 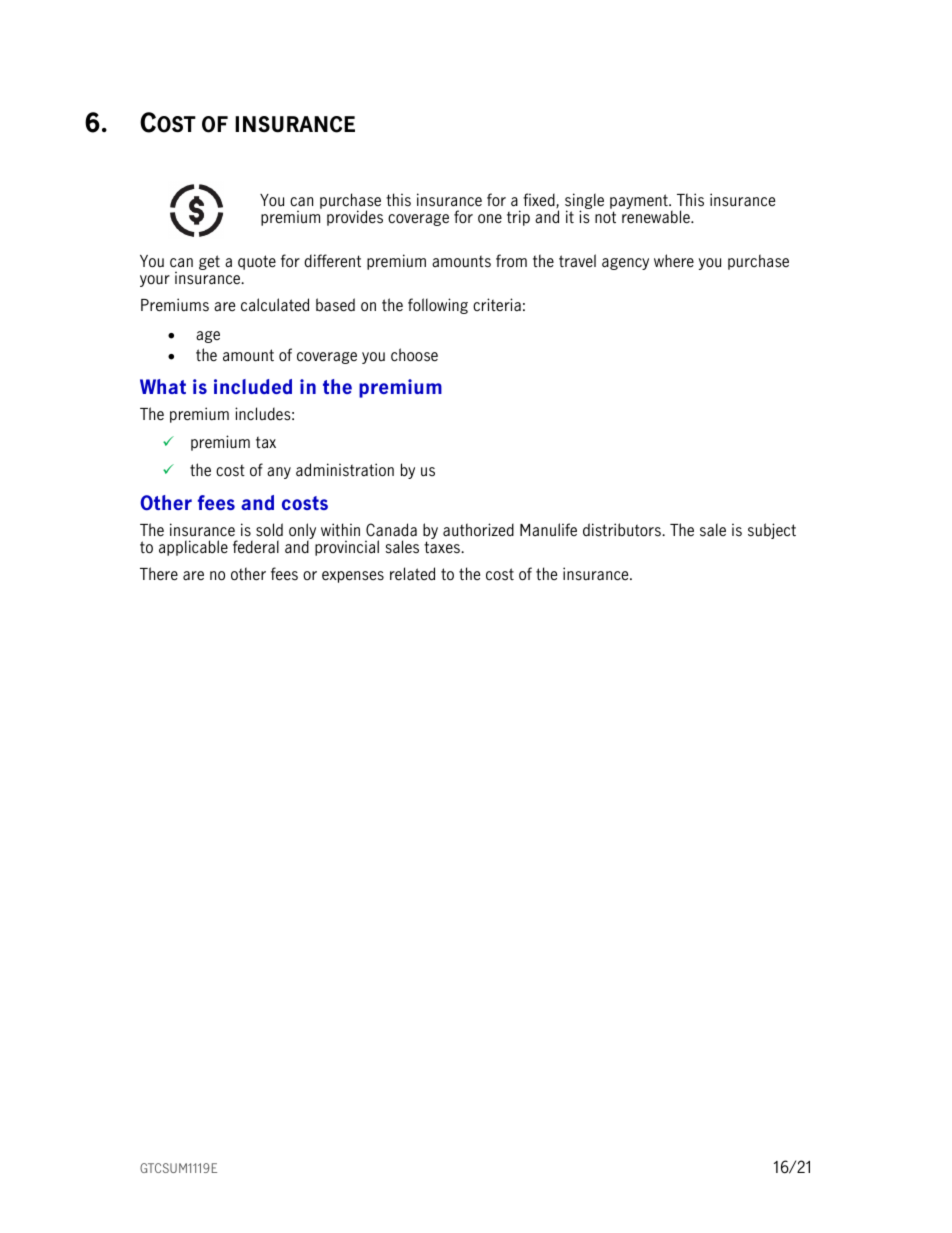 What do you see at coordinates (497, 304) in the screenshot?
I see `criteria` at bounding box center [497, 304].
